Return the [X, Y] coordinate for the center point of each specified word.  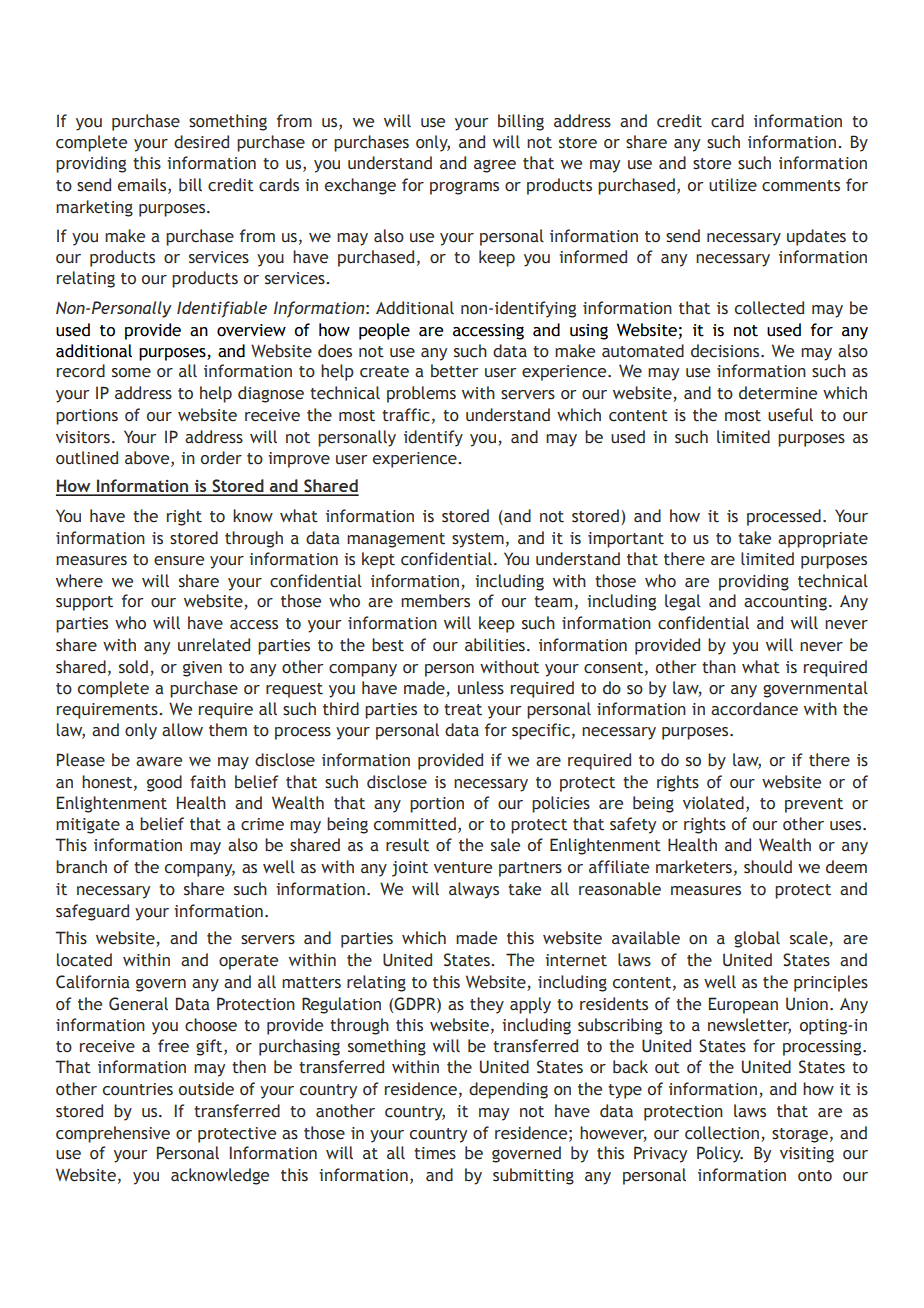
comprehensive [113, 1134]
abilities [496, 645]
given [202, 669]
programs [464, 188]
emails [143, 186]
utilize [733, 185]
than [719, 667]
